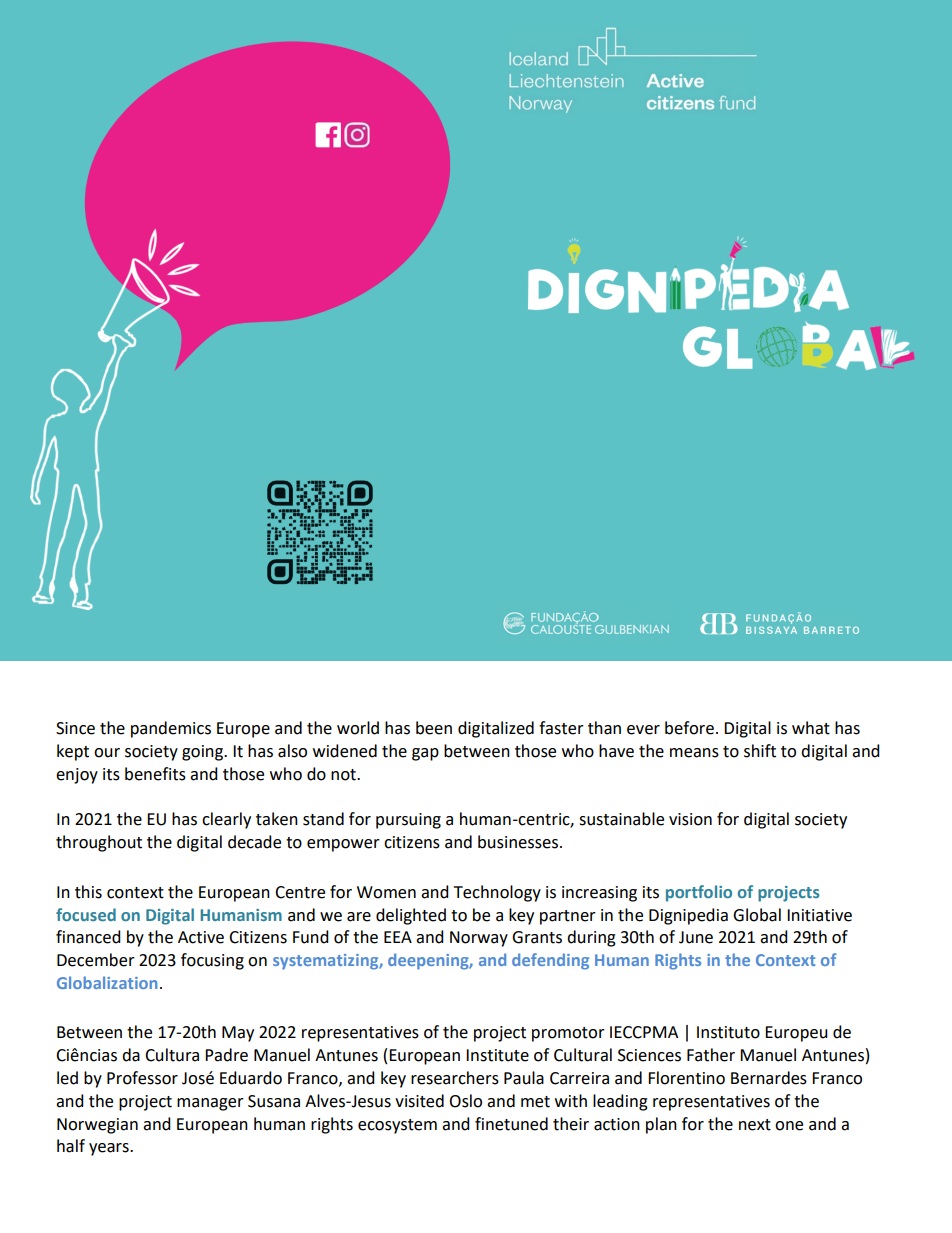 This document has width=952, height=1233. I want to click on shift, so click(760, 751).
